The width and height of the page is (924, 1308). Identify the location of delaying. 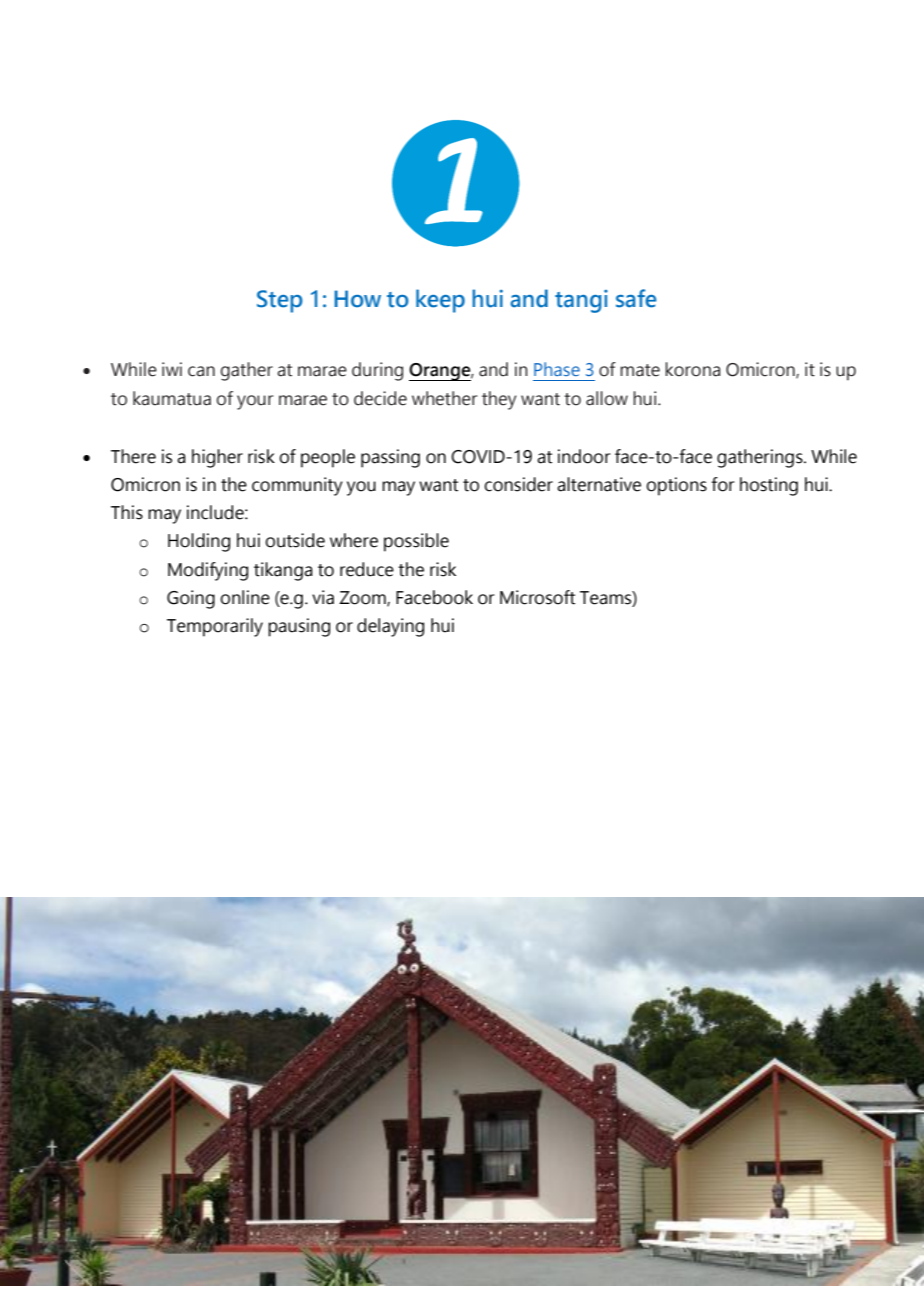
(390, 627).
